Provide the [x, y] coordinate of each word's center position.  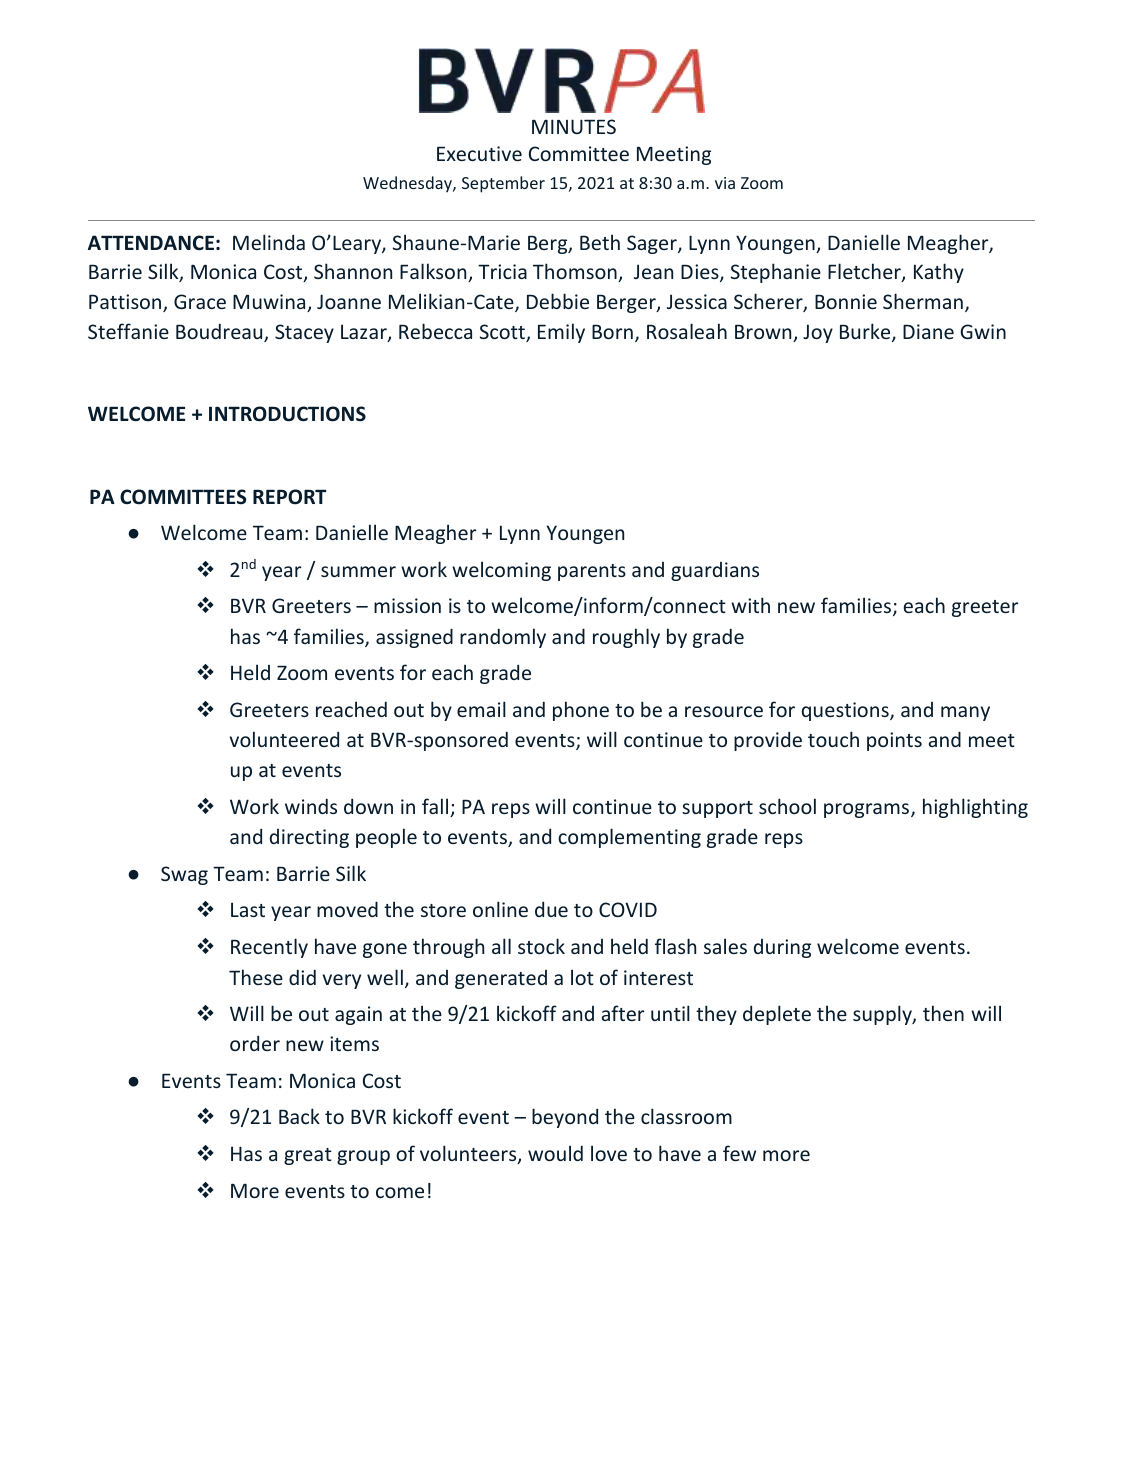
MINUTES [574, 126]
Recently [269, 948]
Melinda [269, 242]
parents [592, 572]
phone [581, 711]
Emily [561, 333]
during [782, 948]
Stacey [304, 333]
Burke [866, 332]
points [894, 741]
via [725, 183]
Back [299, 1116]
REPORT [289, 497]
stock [541, 946]
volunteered [284, 739]
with [750, 605]
